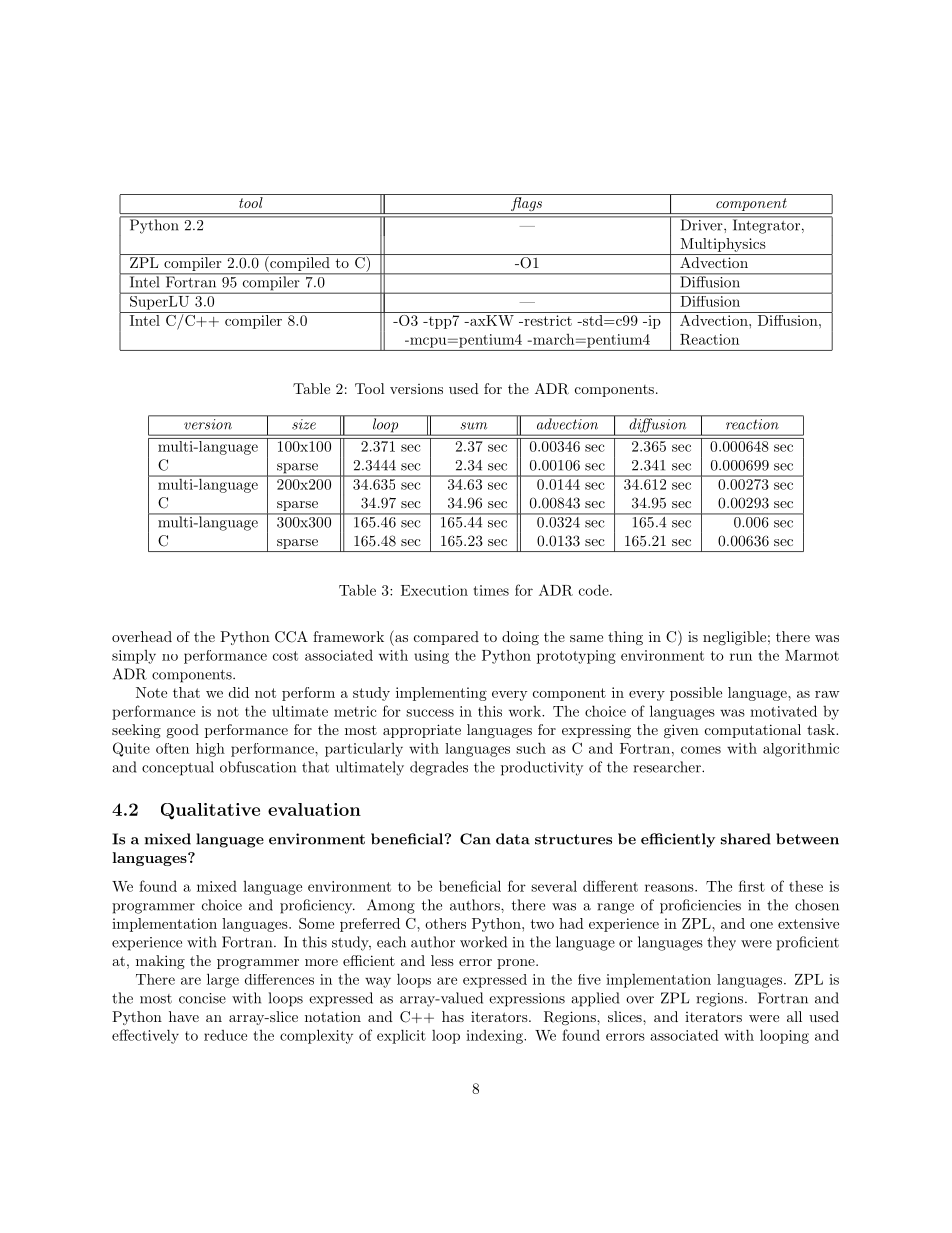 The width and height of the document is (952, 1233). I want to click on computational, so click(753, 731).
